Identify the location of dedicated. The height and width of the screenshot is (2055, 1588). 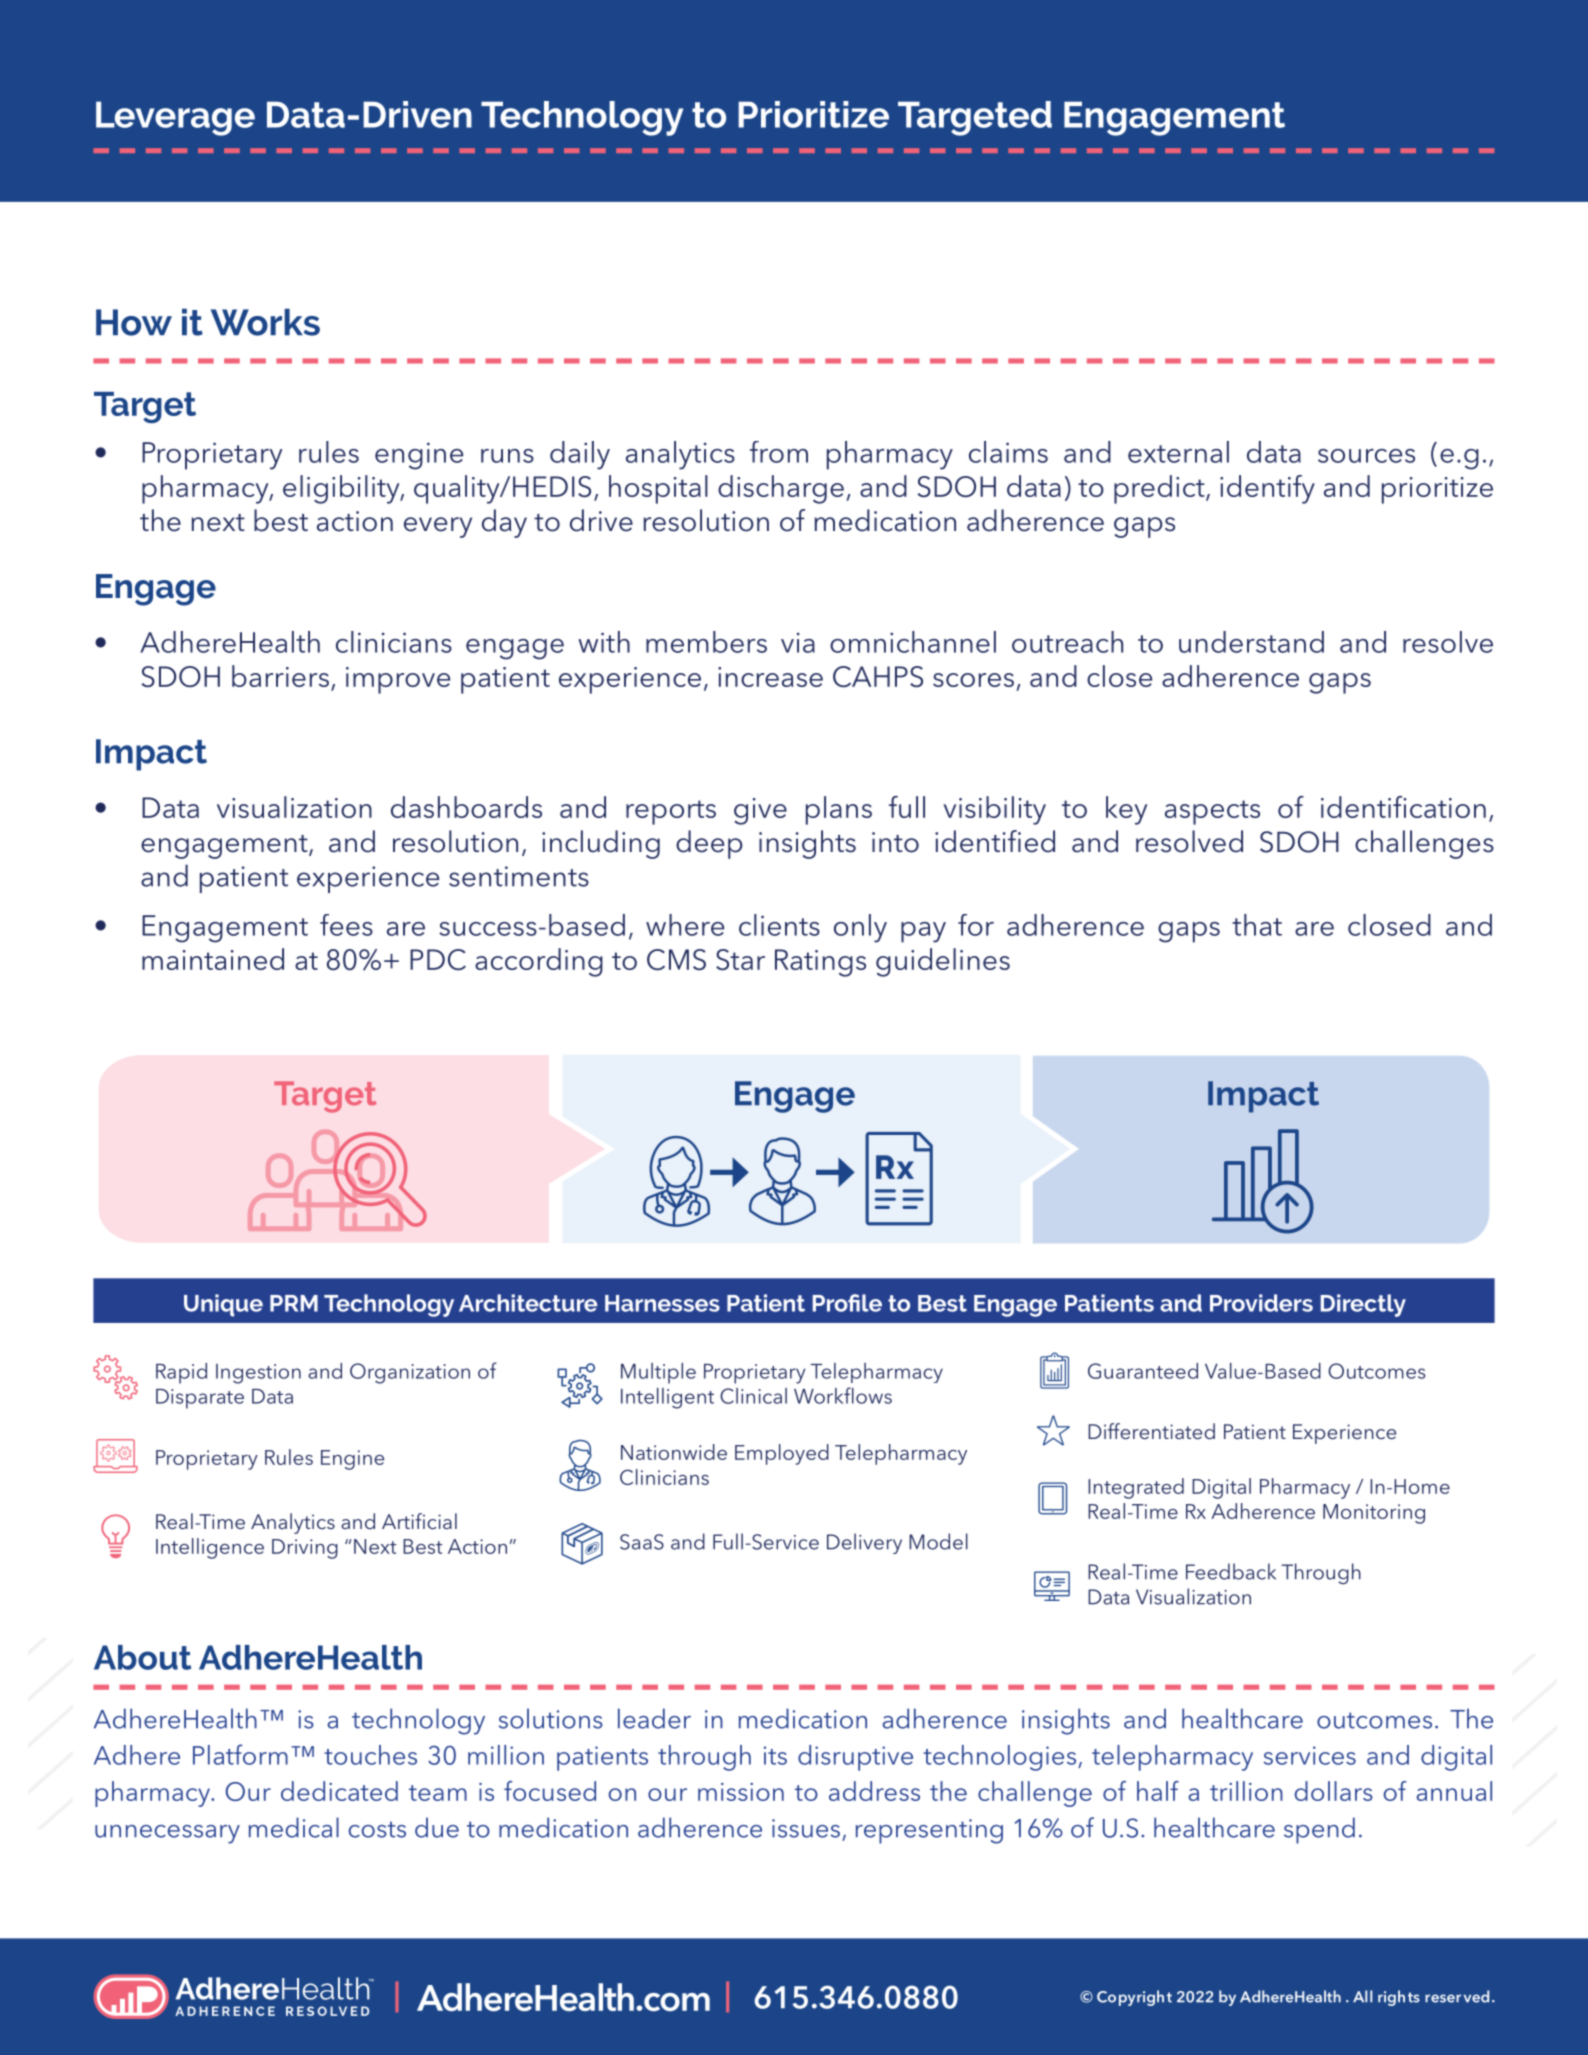
(339, 1791).
